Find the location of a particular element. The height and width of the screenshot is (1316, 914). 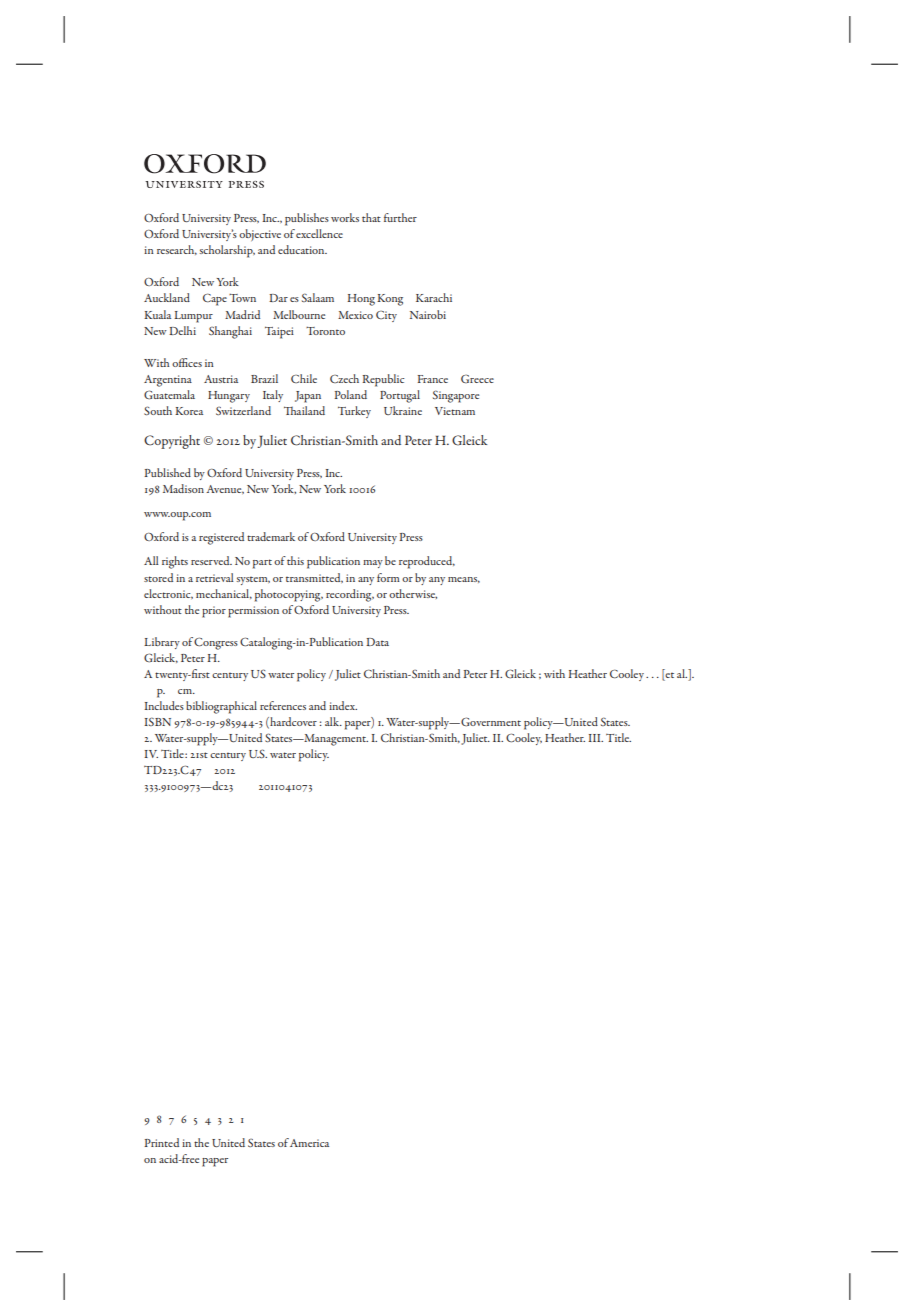

that is located at coordinates (371, 217).
